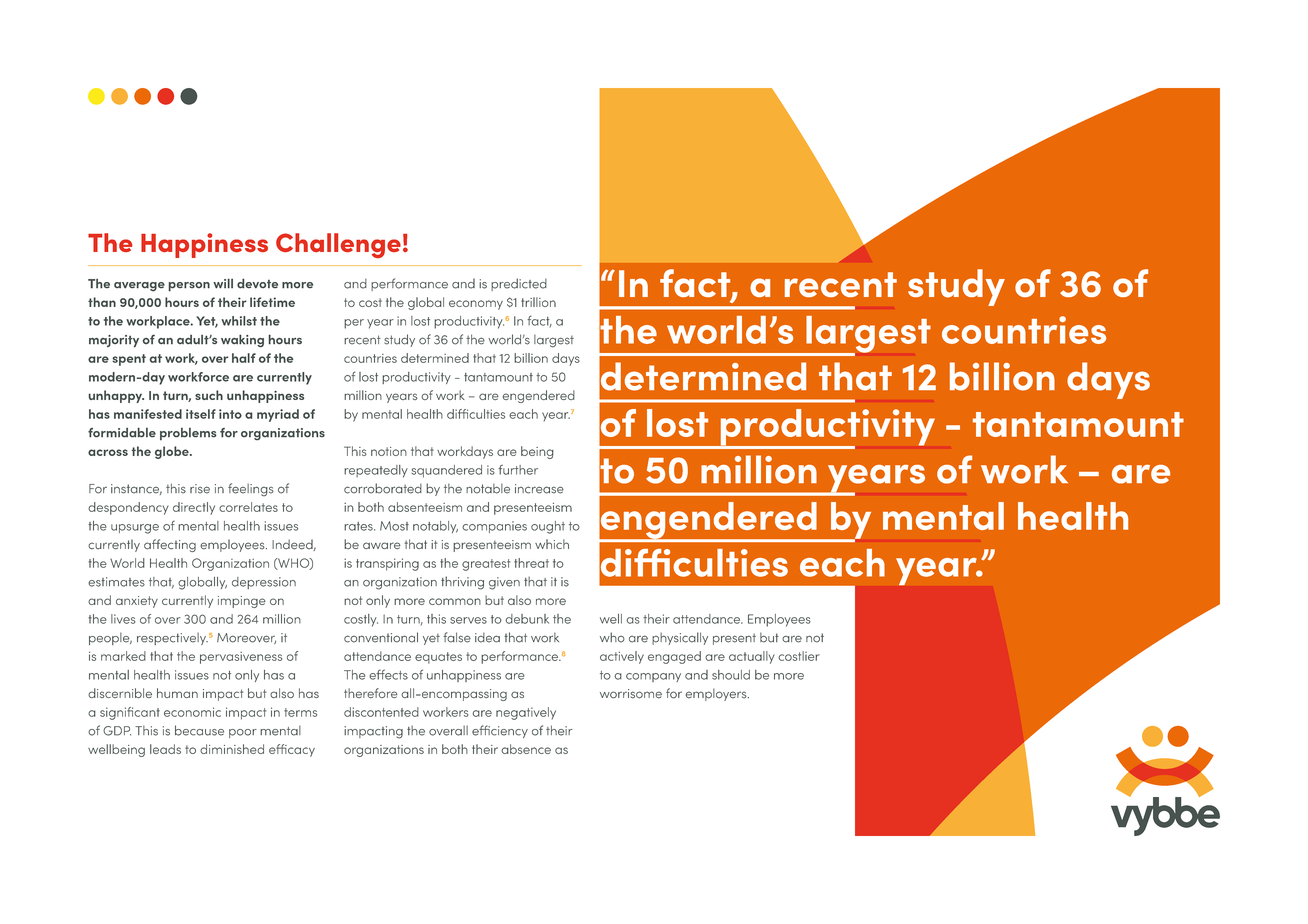 The image size is (1308, 924). I want to click on rise, so click(200, 489).
